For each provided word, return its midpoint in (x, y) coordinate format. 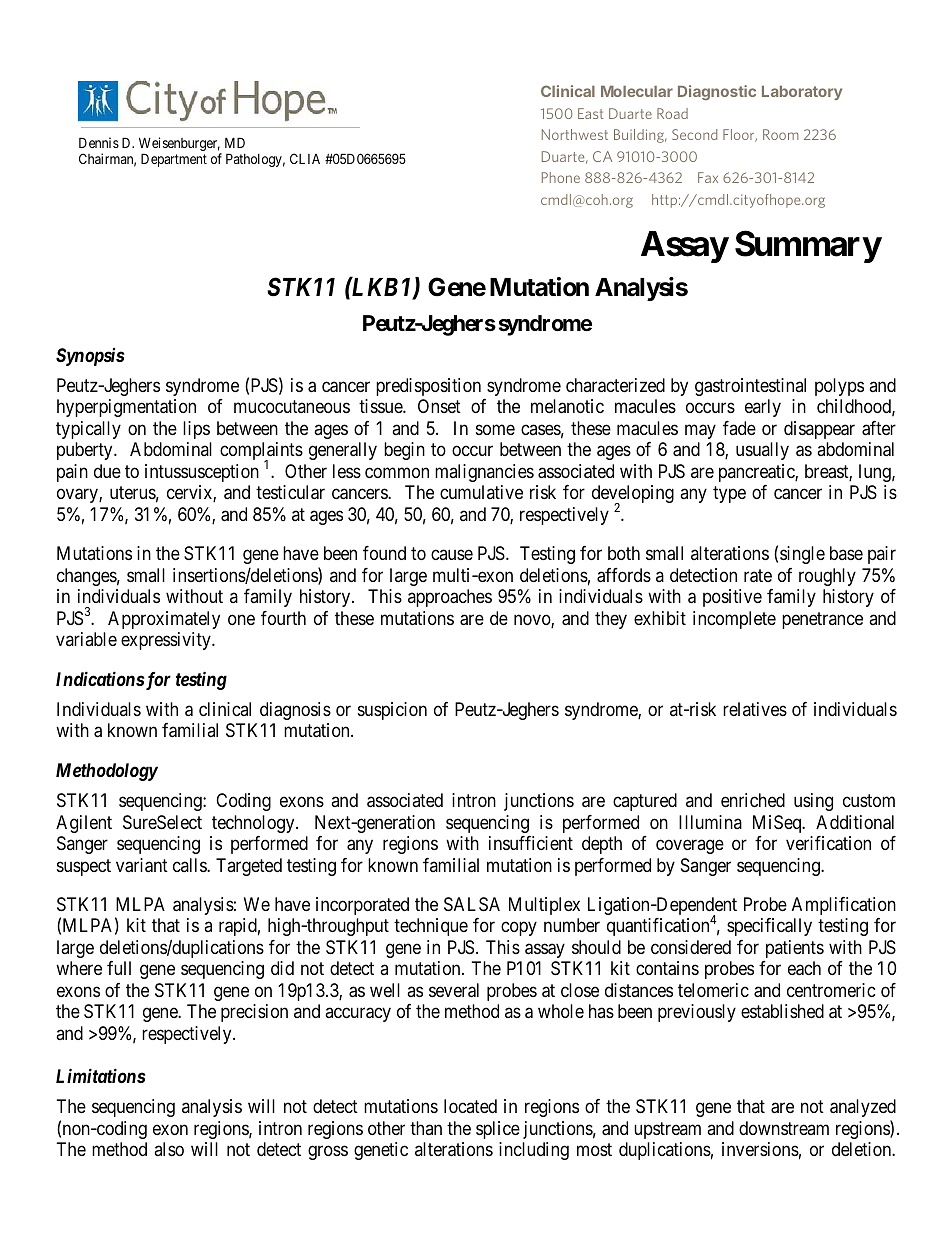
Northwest (575, 134)
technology (254, 824)
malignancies (484, 473)
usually (762, 451)
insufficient (531, 843)
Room (781, 134)
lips (196, 430)
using (813, 802)
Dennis (99, 142)
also (169, 1149)
